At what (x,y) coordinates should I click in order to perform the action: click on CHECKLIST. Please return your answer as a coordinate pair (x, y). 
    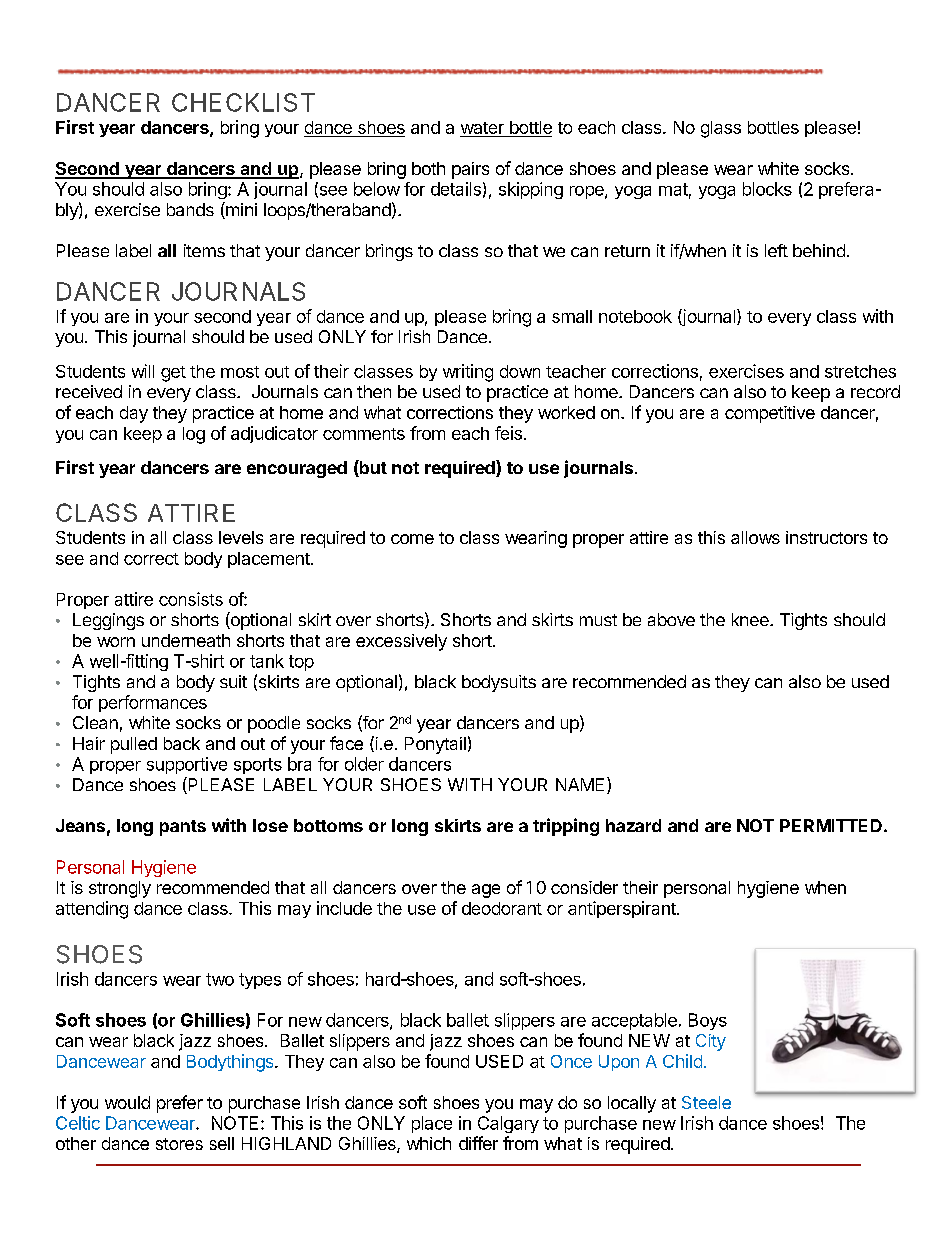
    Looking at the image, I should click on (243, 102).
